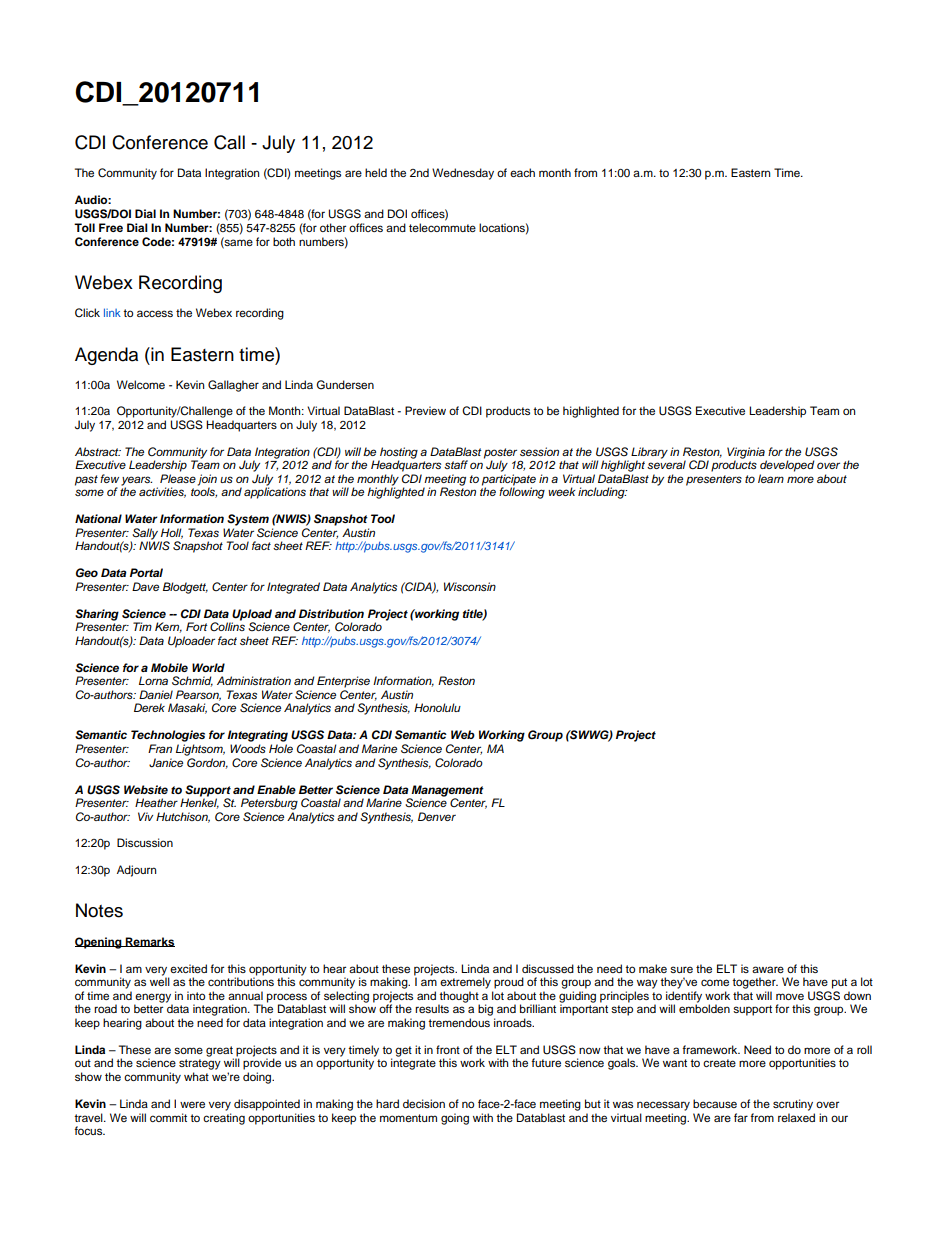 This screenshot has height=1233, width=952. I want to click on learn, so click(771, 478).
